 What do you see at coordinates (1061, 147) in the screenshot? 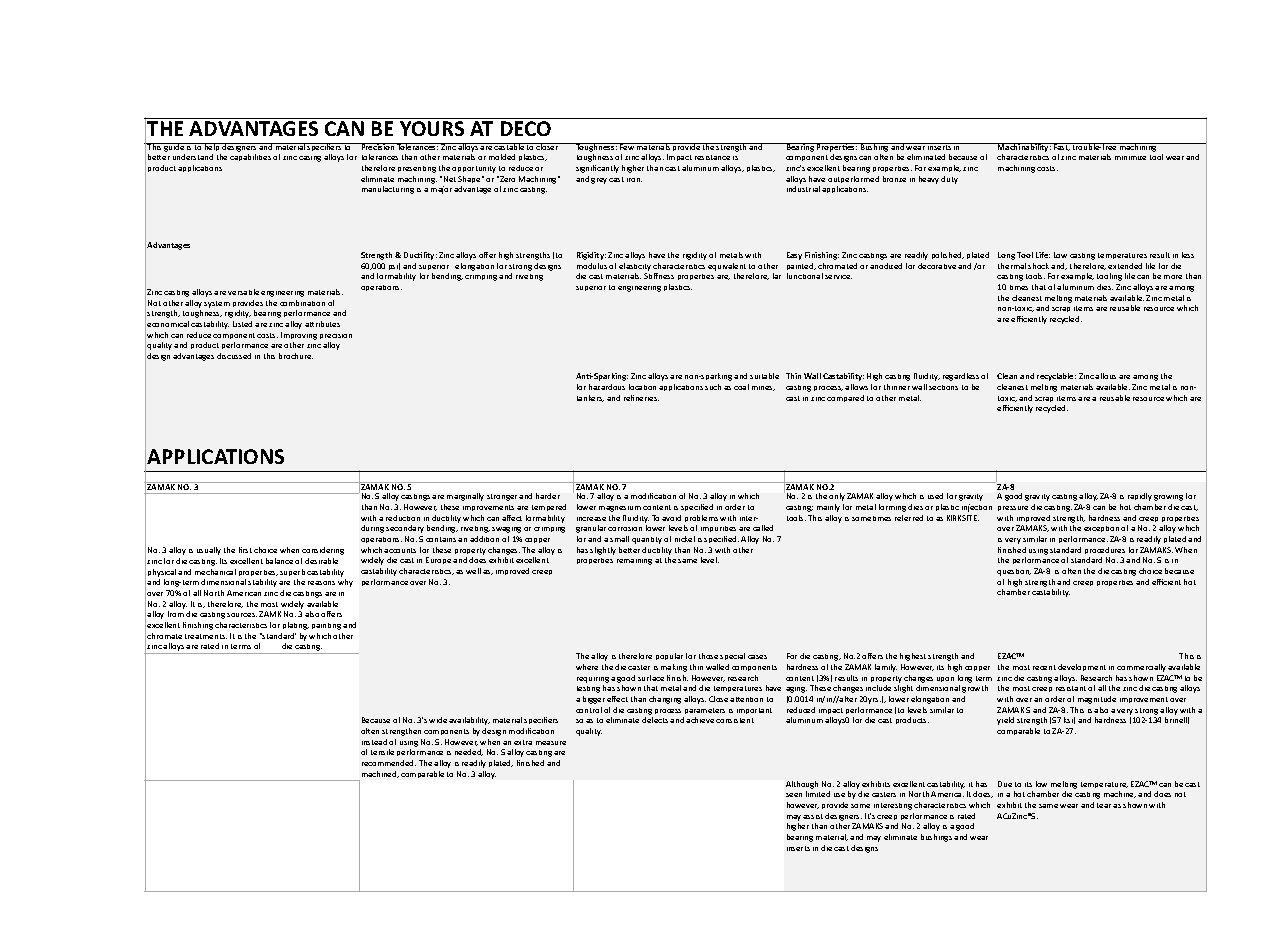
I see `Fast` at bounding box center [1061, 147].
